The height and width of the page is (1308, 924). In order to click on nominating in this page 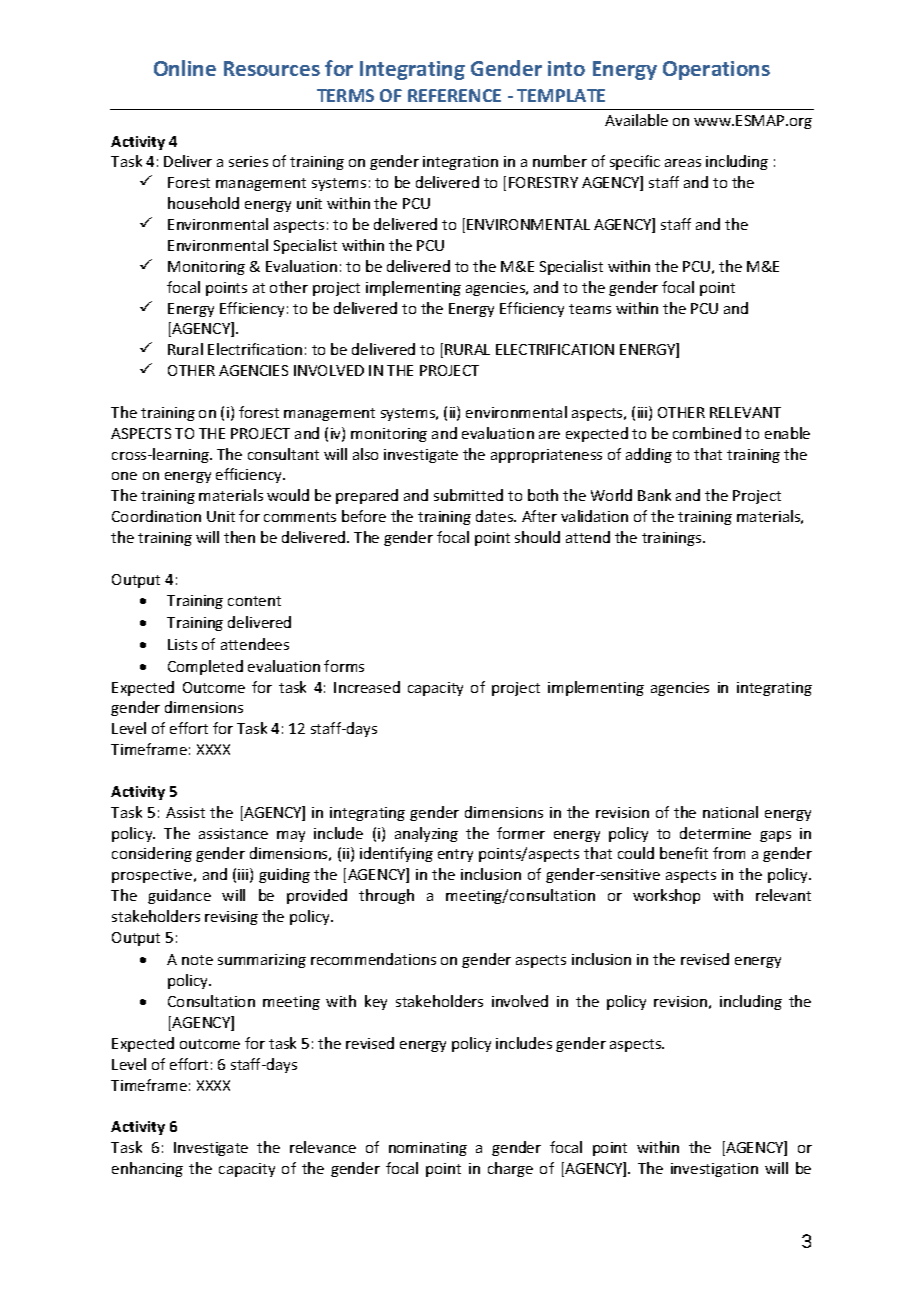, I will do `click(428, 1149)`.
